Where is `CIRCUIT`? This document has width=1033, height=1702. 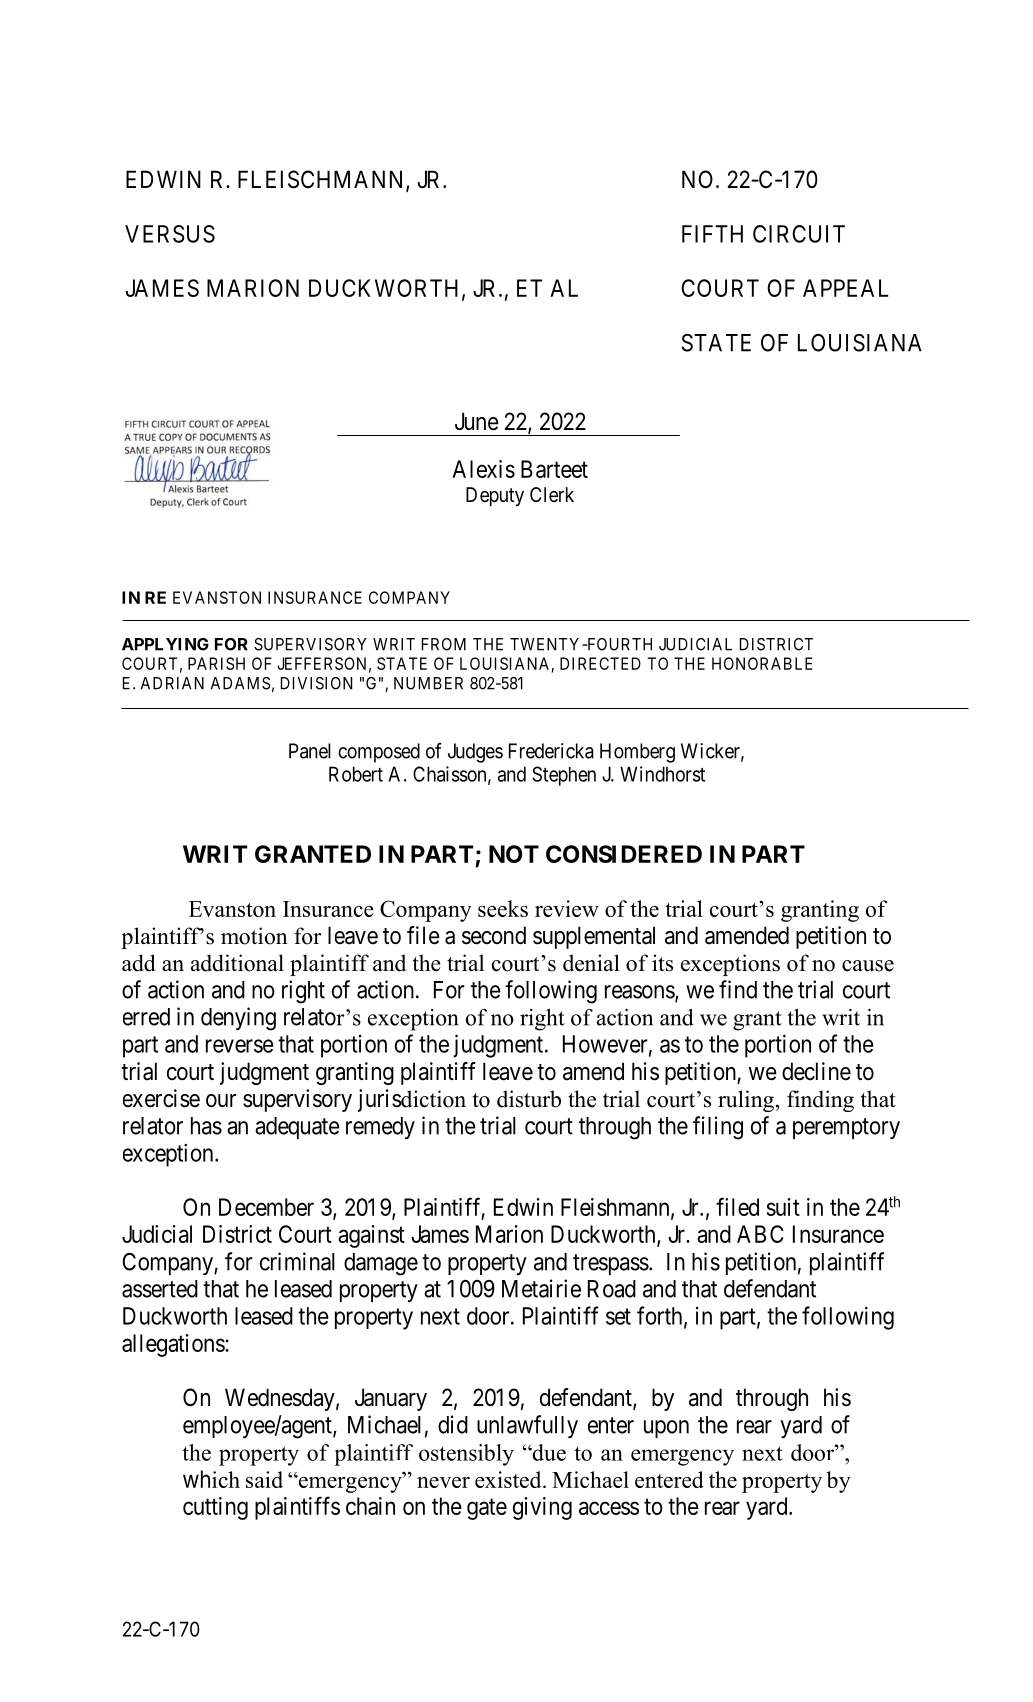 CIRCUIT is located at coordinates (799, 234).
